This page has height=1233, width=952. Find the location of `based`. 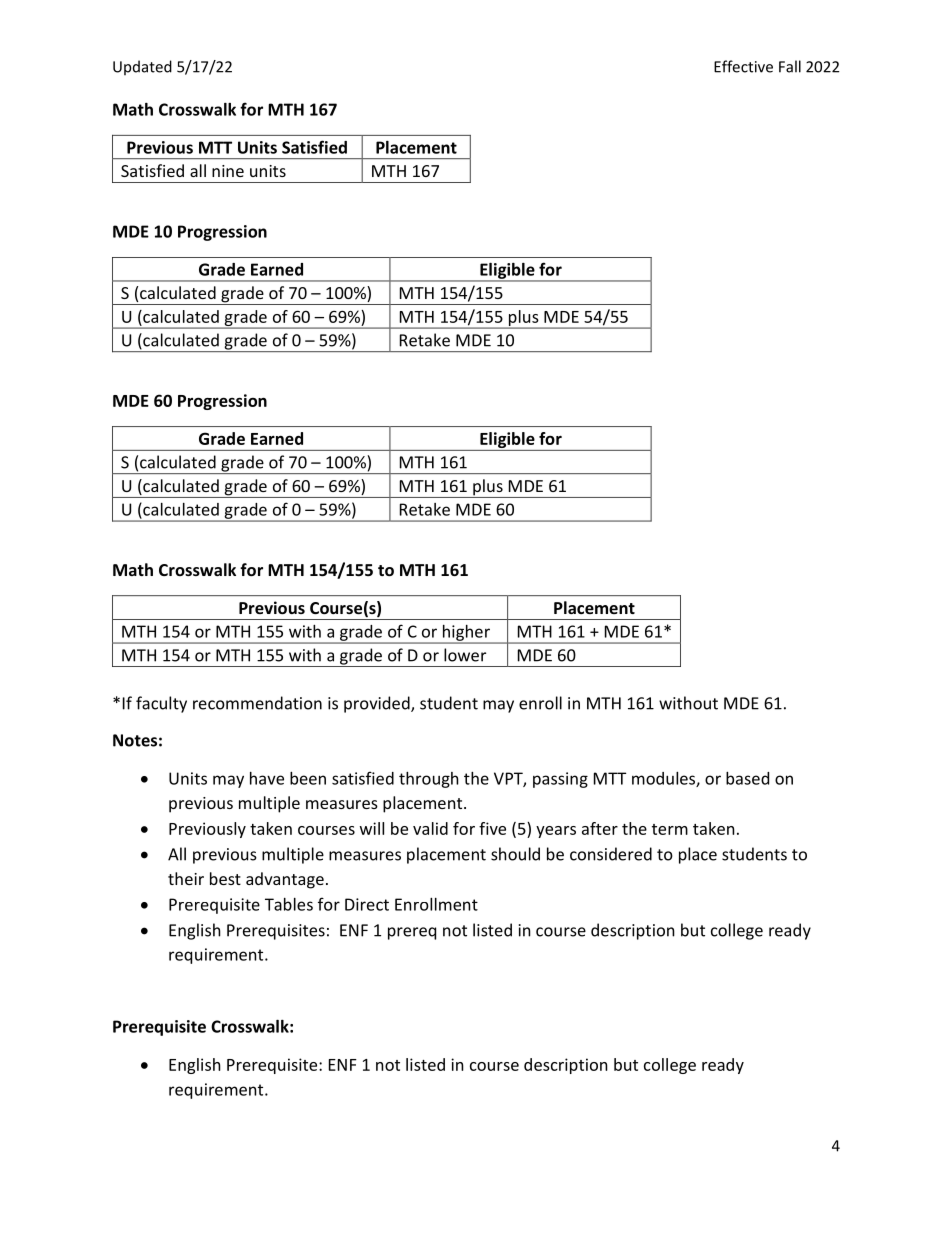

based is located at coordinates (747, 778).
